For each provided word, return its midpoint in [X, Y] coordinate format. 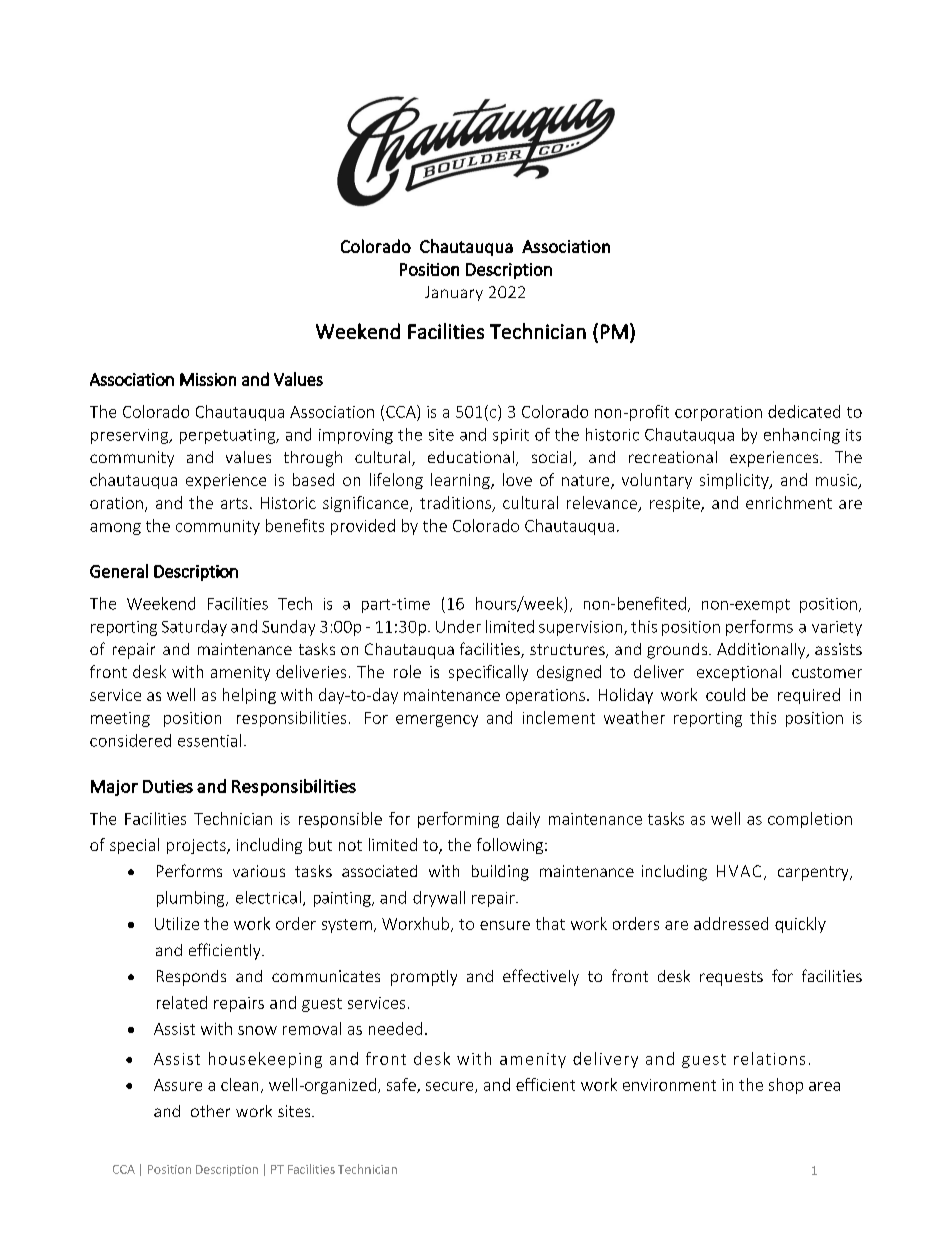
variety [837, 628]
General [119, 571]
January [454, 293]
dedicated [804, 411]
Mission [208, 379]
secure [451, 1087]
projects [197, 846]
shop [786, 1086]
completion [810, 820]
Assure [178, 1085]
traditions [455, 502]
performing [458, 820]
